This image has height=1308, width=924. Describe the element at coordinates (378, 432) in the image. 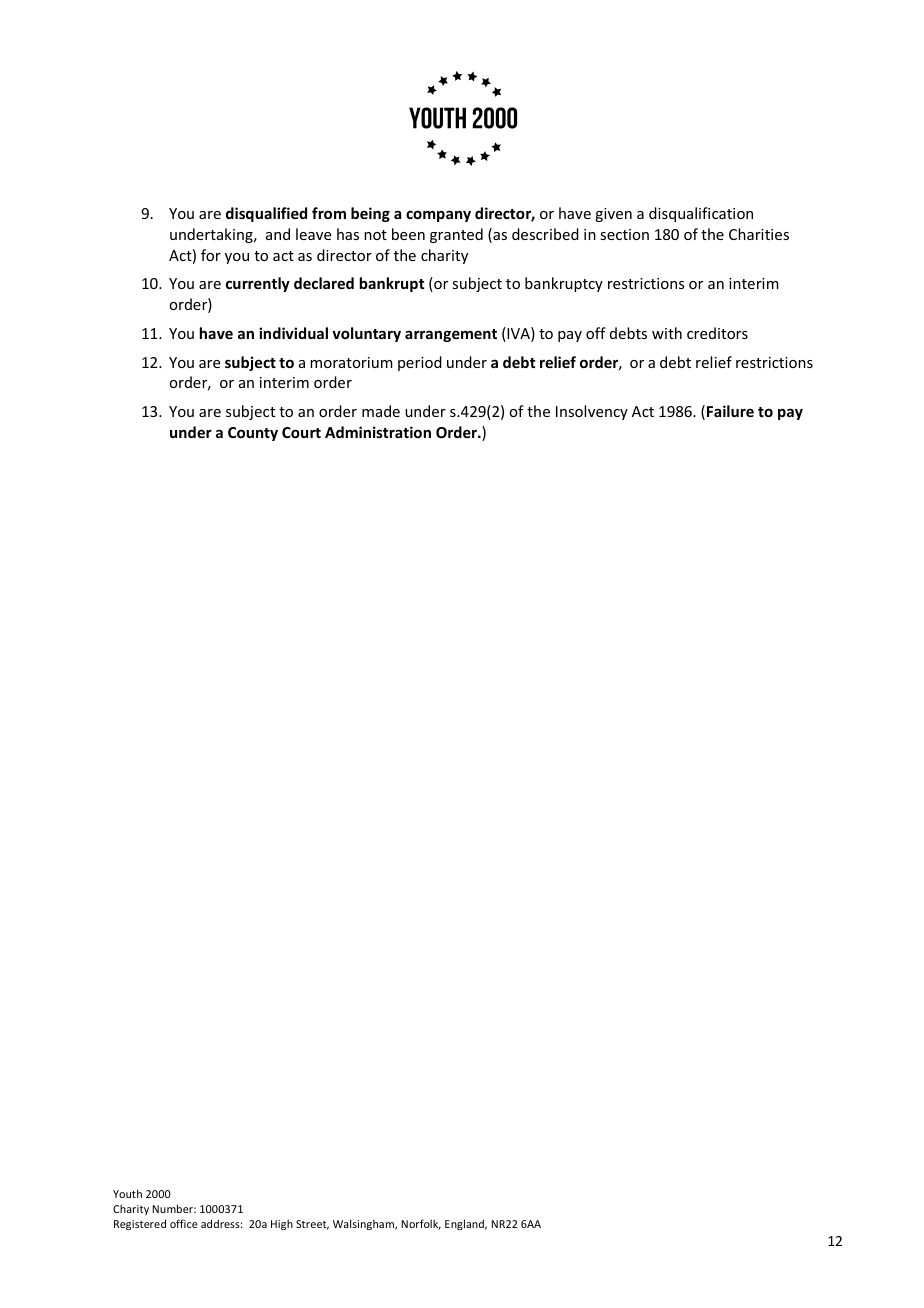

I see `Administration` at that location.
